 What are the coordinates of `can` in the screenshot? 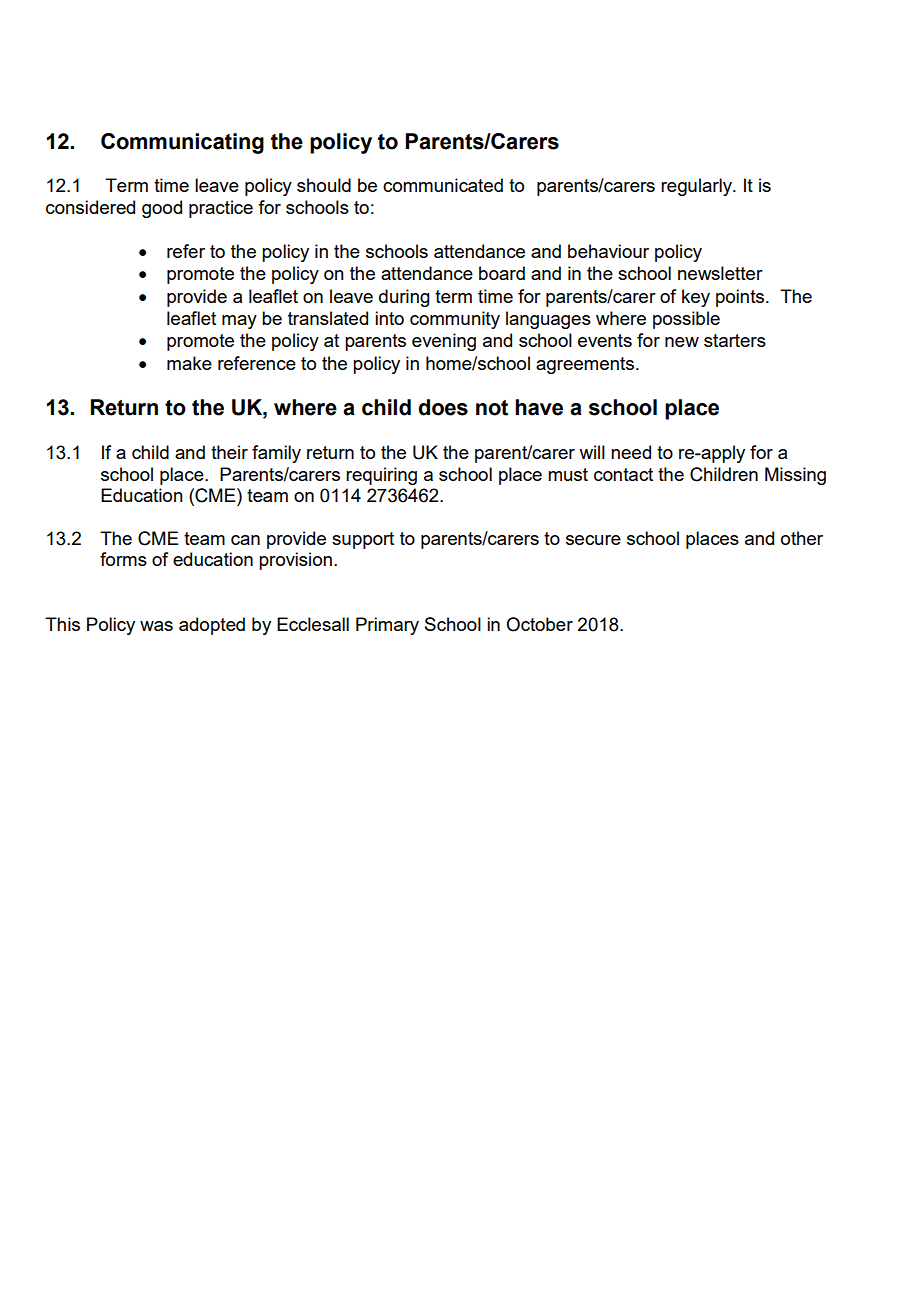 It's located at (245, 540).
